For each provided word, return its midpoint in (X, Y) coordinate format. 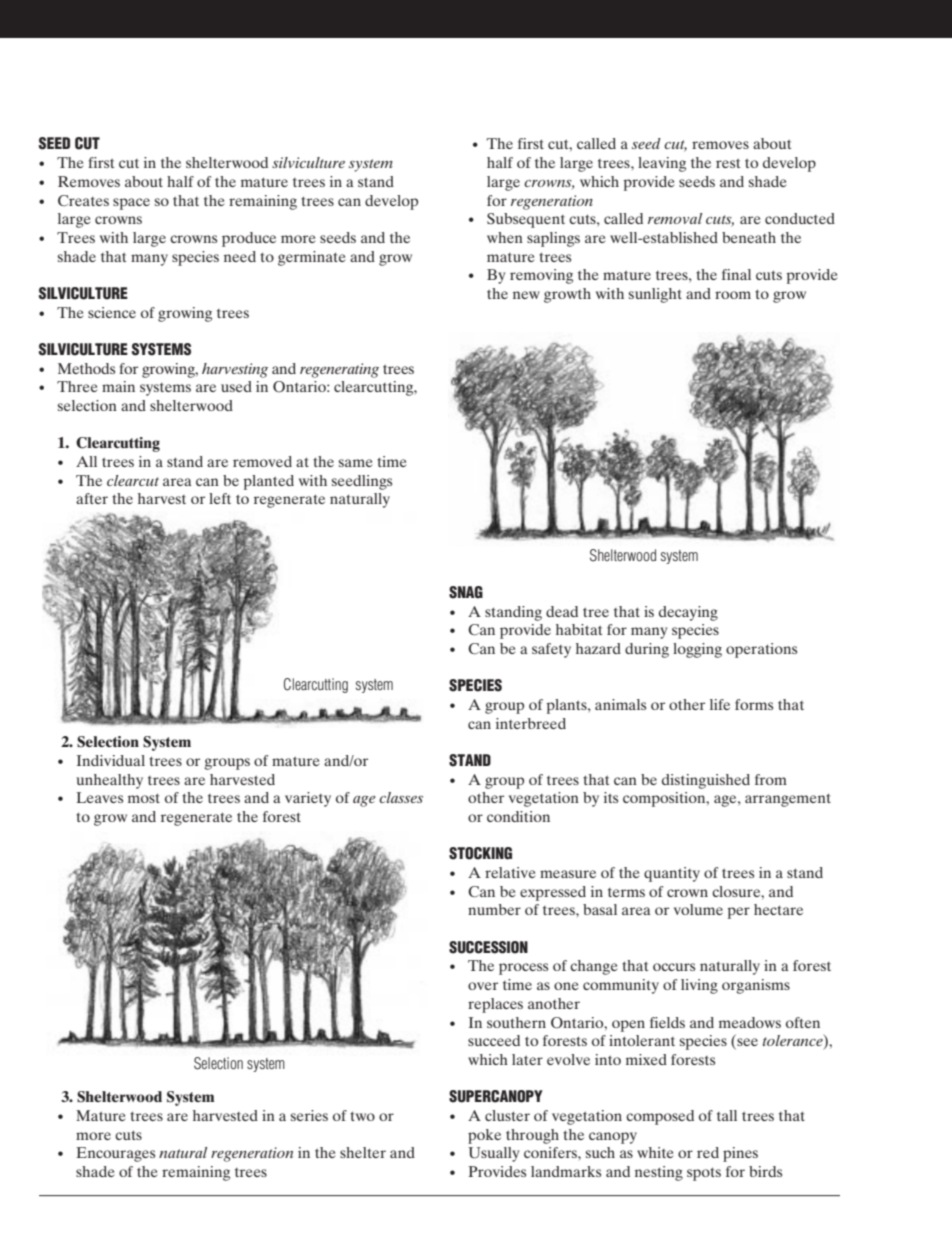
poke (484, 1136)
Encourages (115, 1154)
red (708, 1152)
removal (675, 218)
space (131, 204)
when (505, 237)
